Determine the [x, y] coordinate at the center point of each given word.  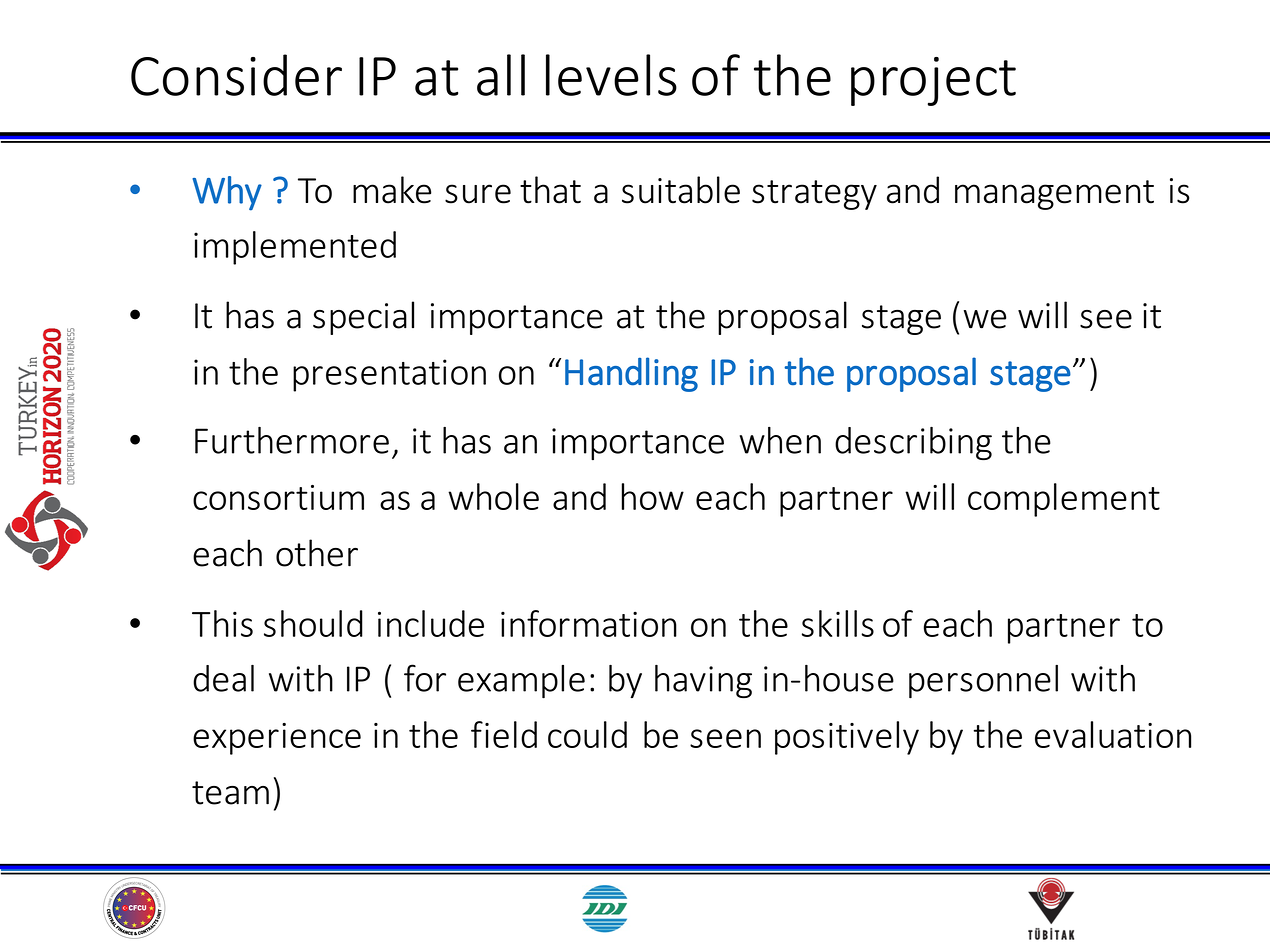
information [589, 623]
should [313, 623]
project [933, 81]
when [780, 440]
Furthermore [292, 440]
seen [725, 738]
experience [277, 739]
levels [611, 75]
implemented [295, 248]
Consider [236, 75]
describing [913, 443]
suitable [681, 190]
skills [838, 623]
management [1054, 195]
